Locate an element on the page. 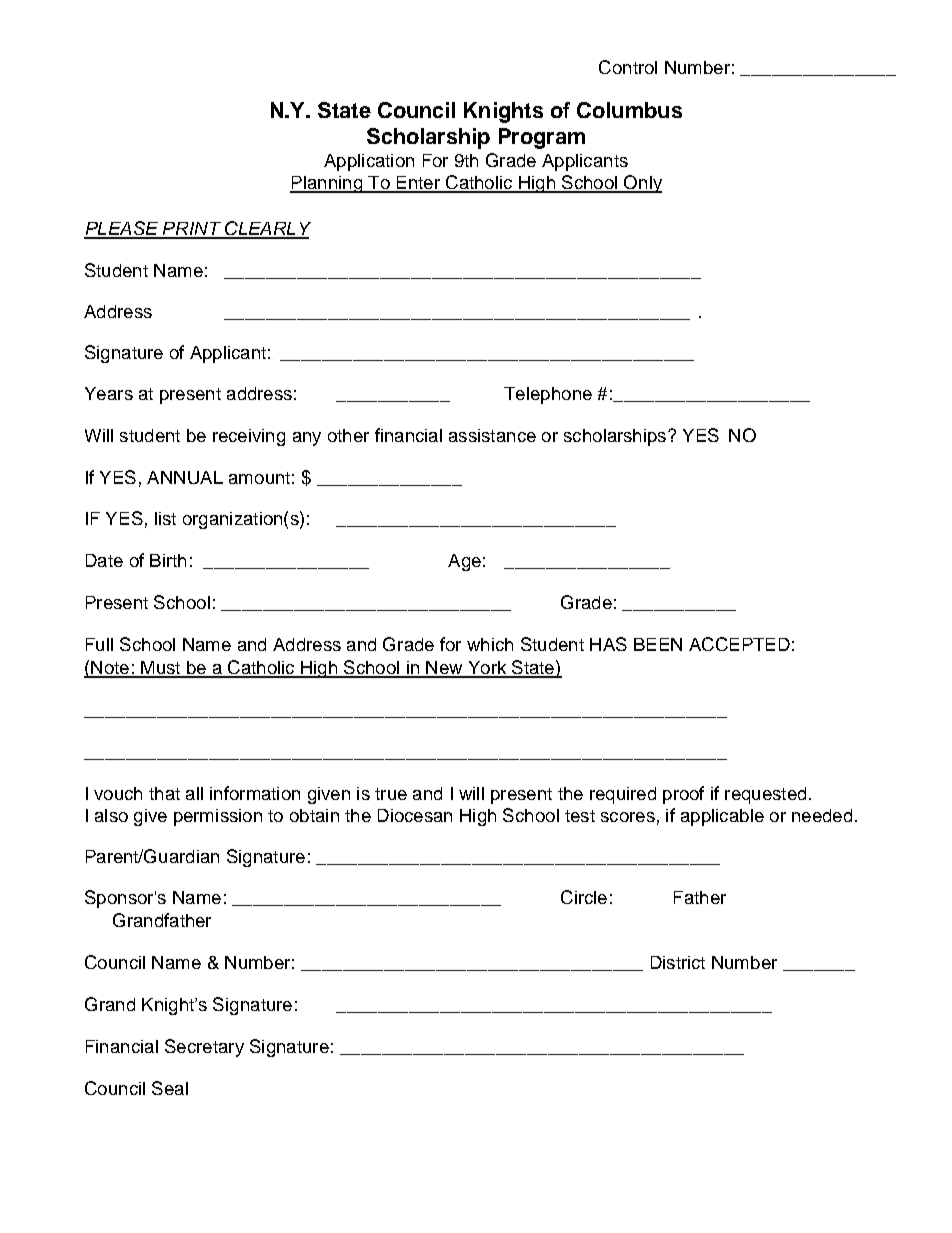 This image has height=1233, width=952. Telephone is located at coordinates (548, 395).
